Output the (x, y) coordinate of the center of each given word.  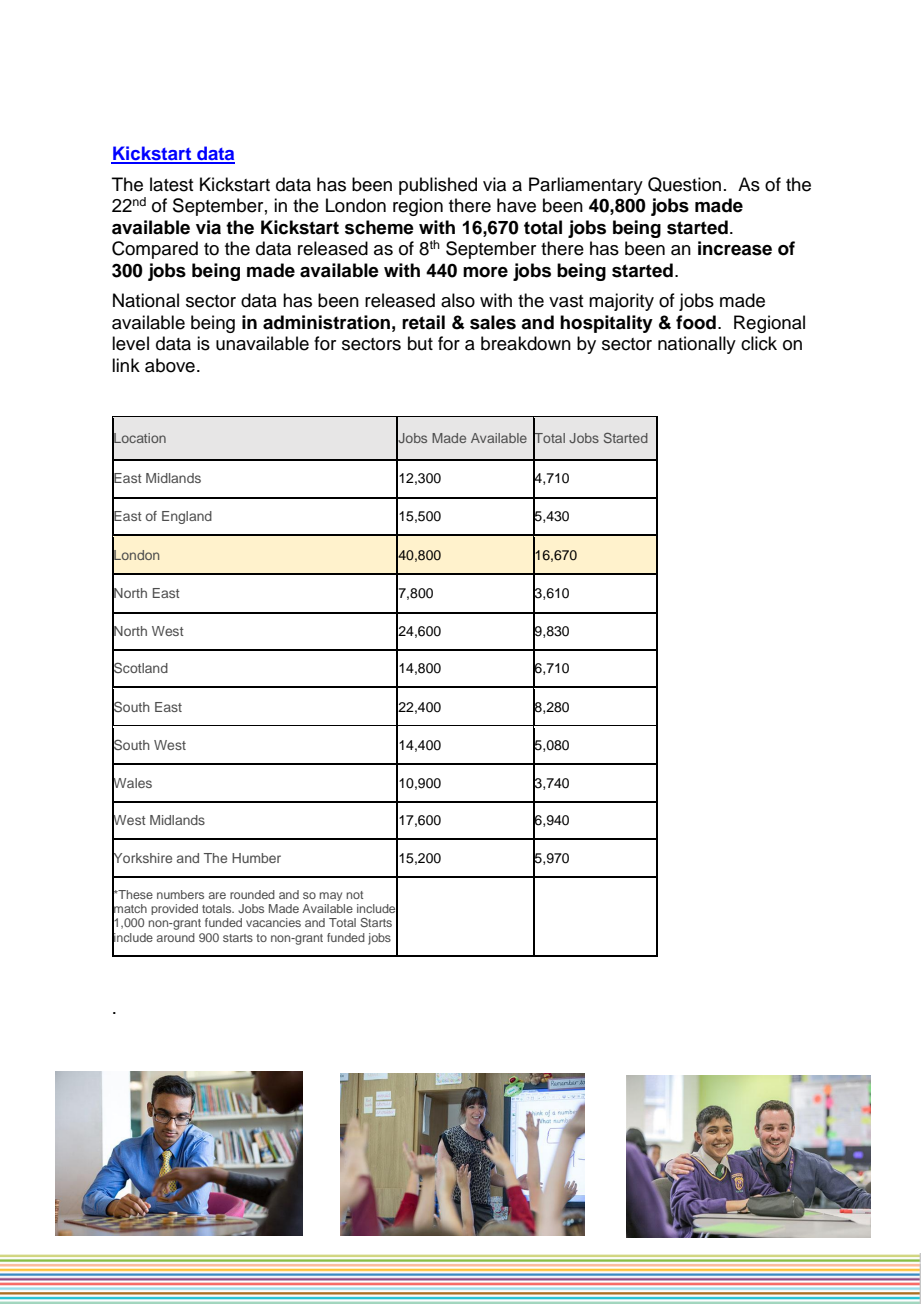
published (438, 186)
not (354, 895)
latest (171, 184)
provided (174, 909)
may (330, 896)
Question (684, 184)
